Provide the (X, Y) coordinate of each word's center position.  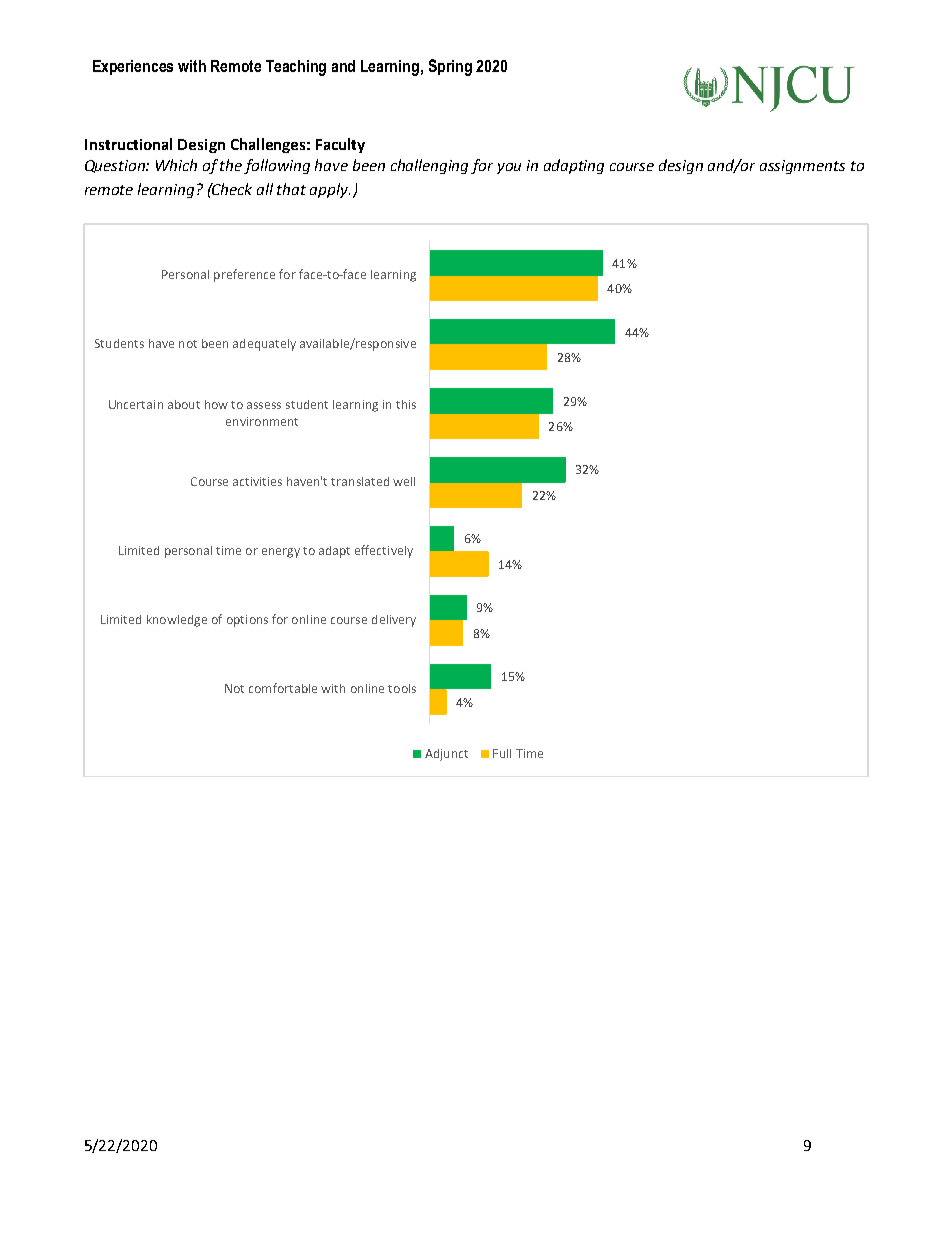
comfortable (283, 688)
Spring (450, 67)
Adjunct (446, 755)
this (406, 404)
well (404, 481)
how (216, 404)
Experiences (133, 67)
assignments (802, 167)
